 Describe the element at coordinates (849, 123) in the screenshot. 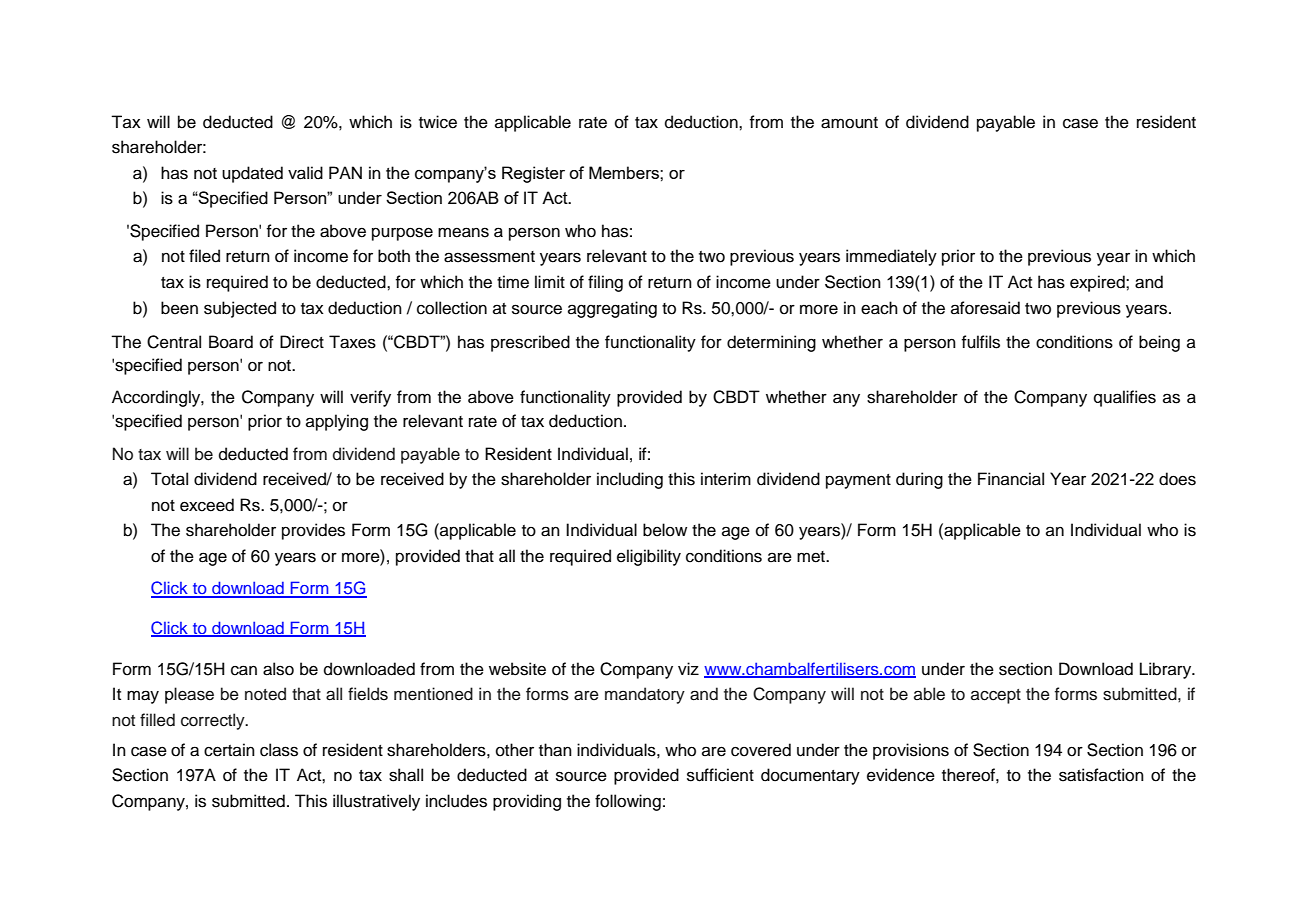

I see `amount` at that location.
